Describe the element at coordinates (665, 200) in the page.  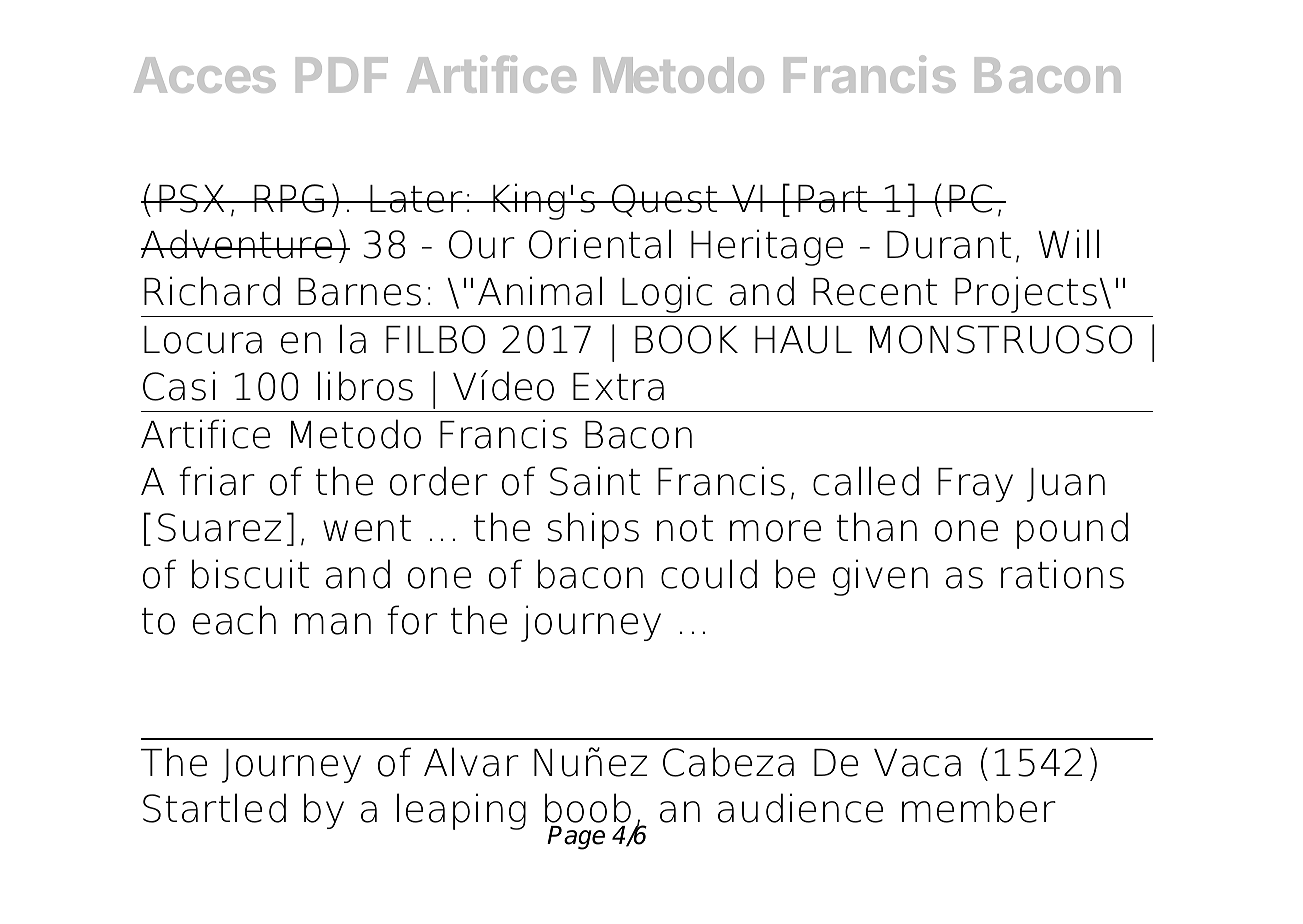
I see `Quest` at that location.
